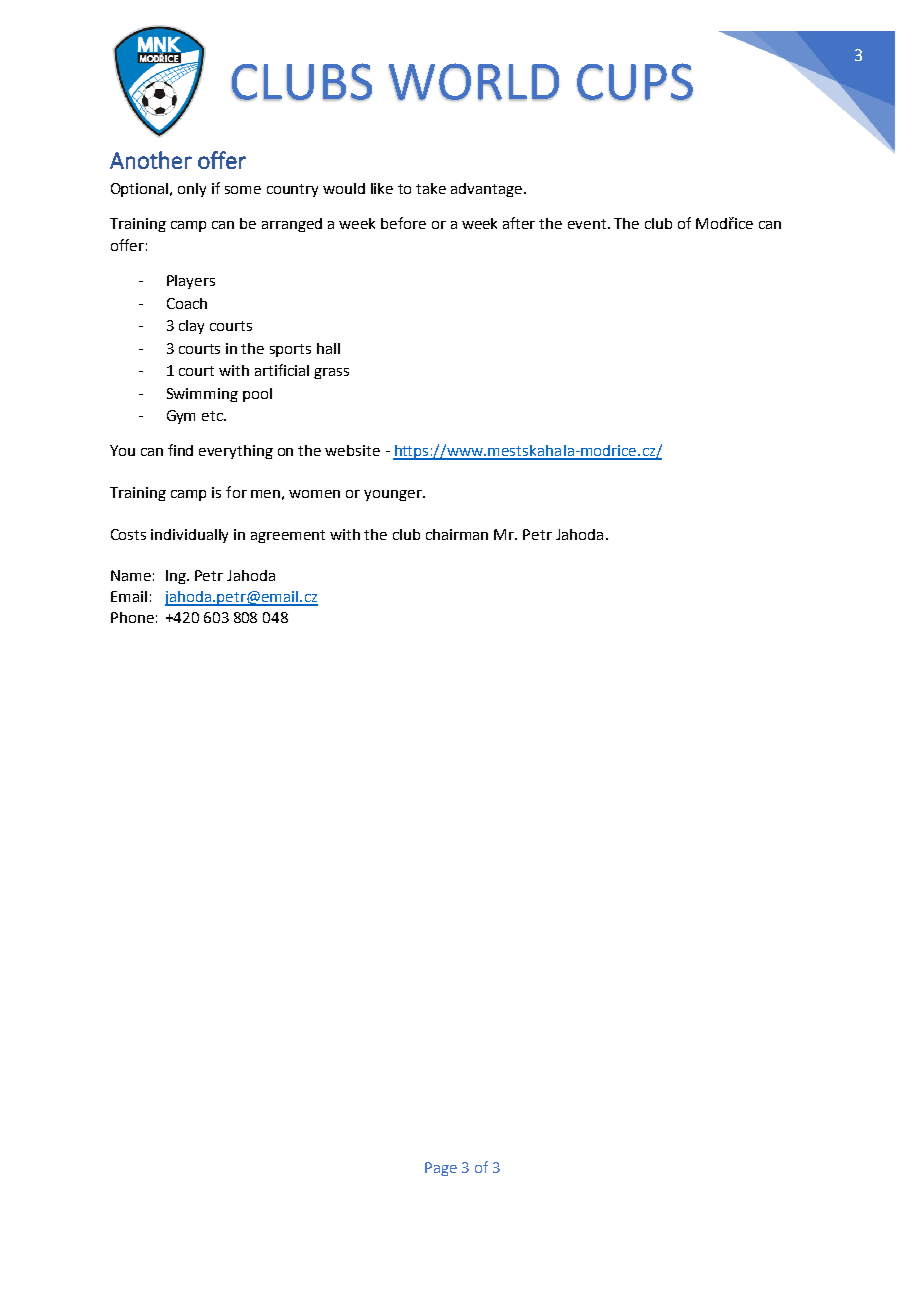  I want to click on individually, so click(189, 536).
